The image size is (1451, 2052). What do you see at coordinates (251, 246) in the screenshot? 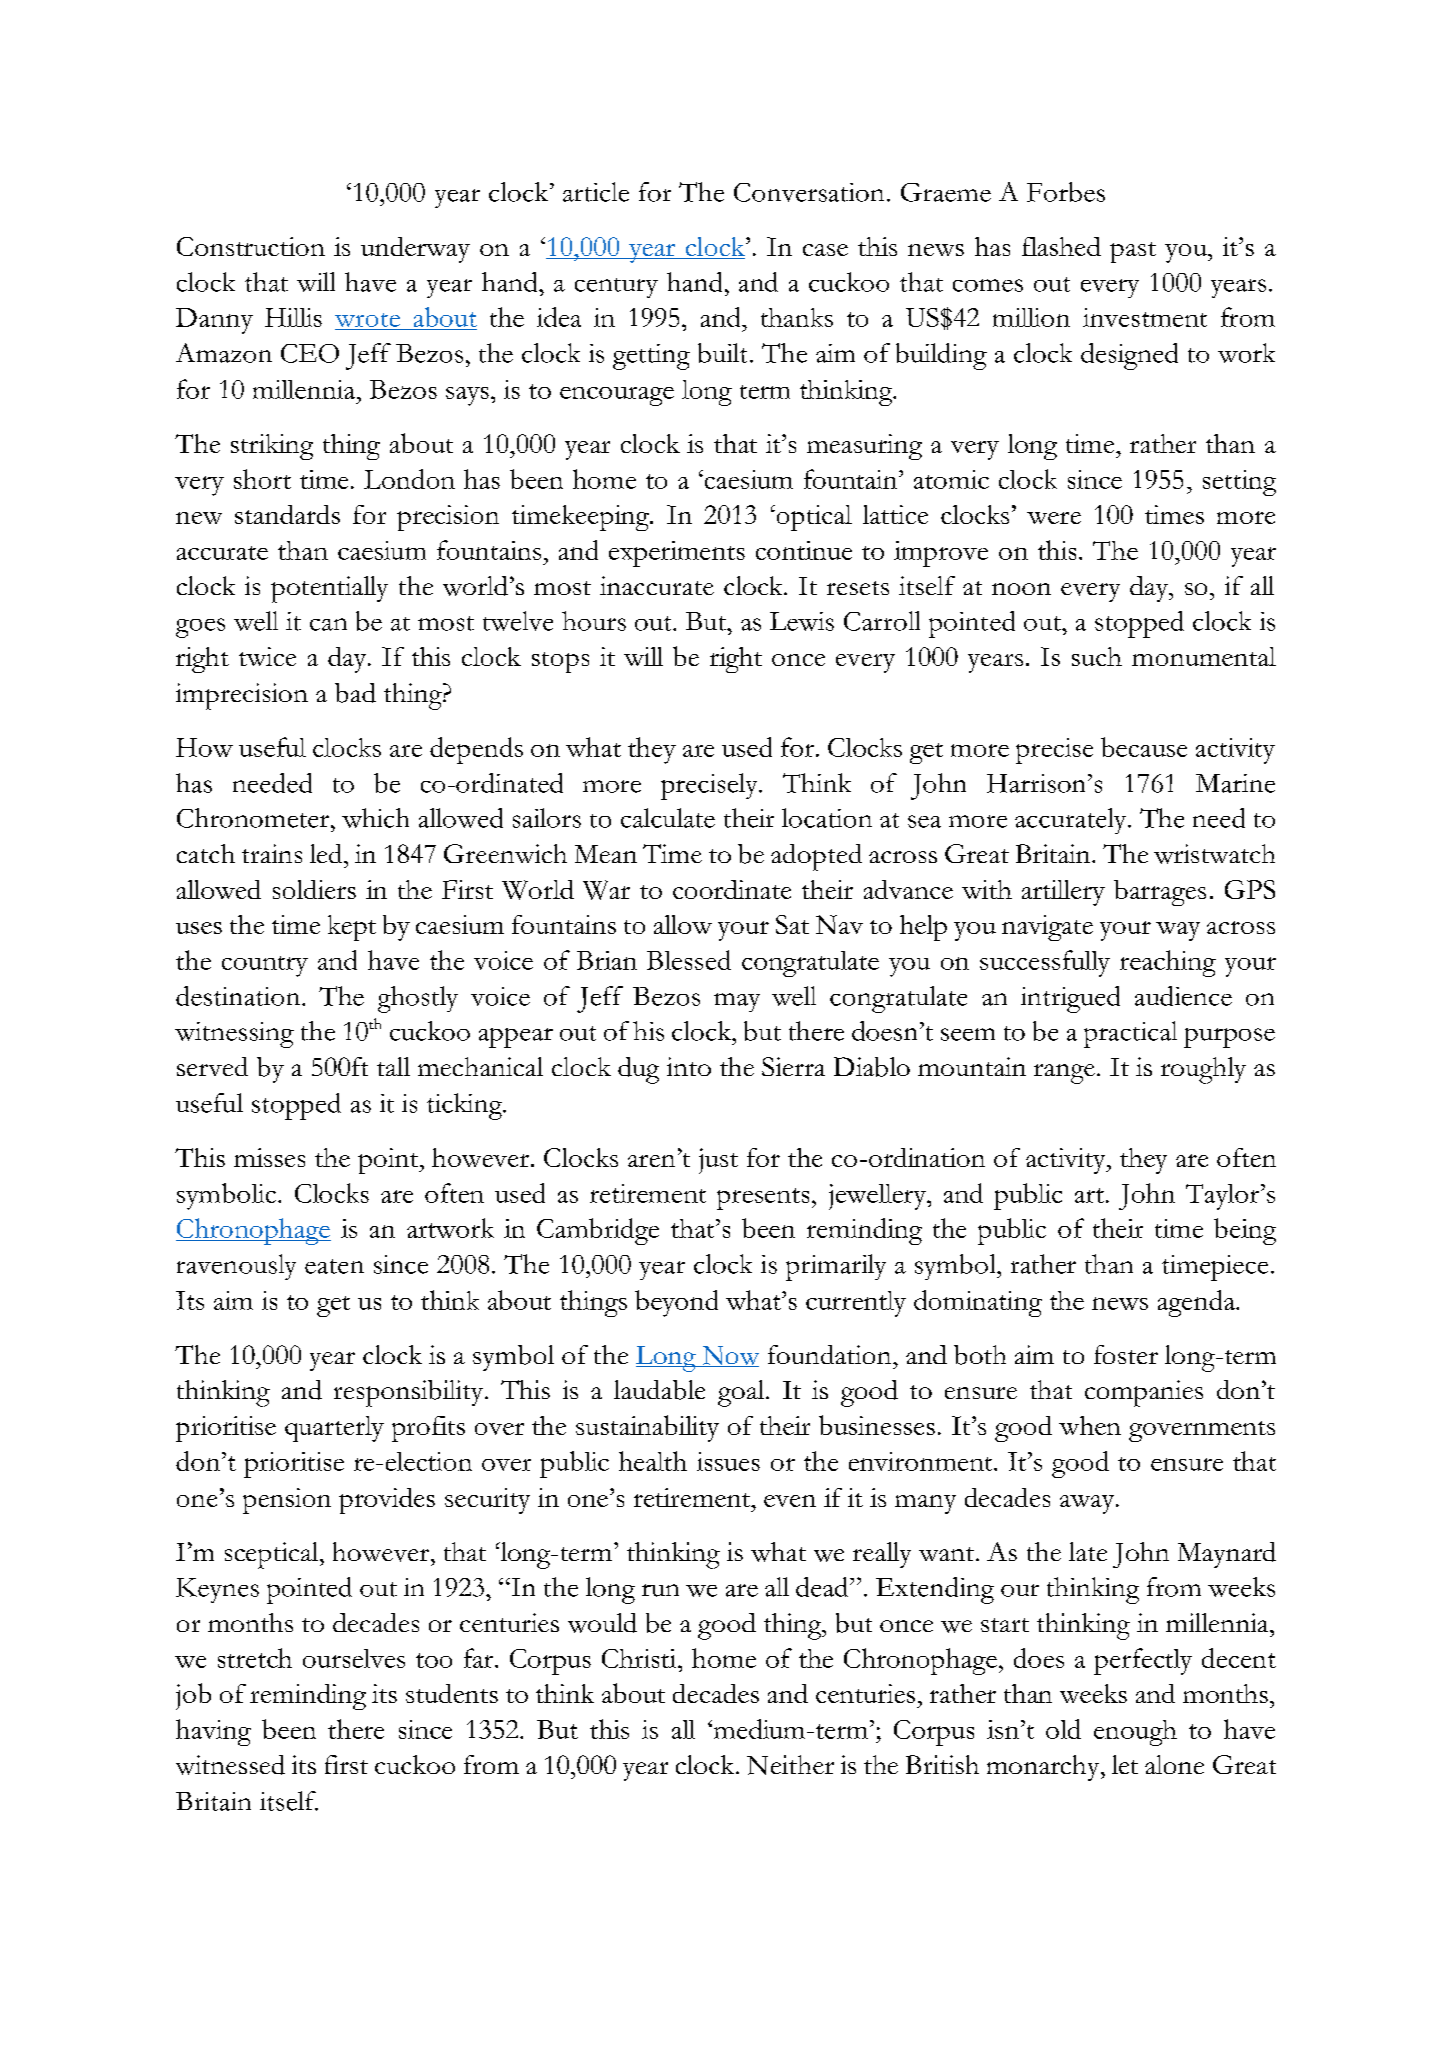
I see `Construction` at bounding box center [251, 246].
